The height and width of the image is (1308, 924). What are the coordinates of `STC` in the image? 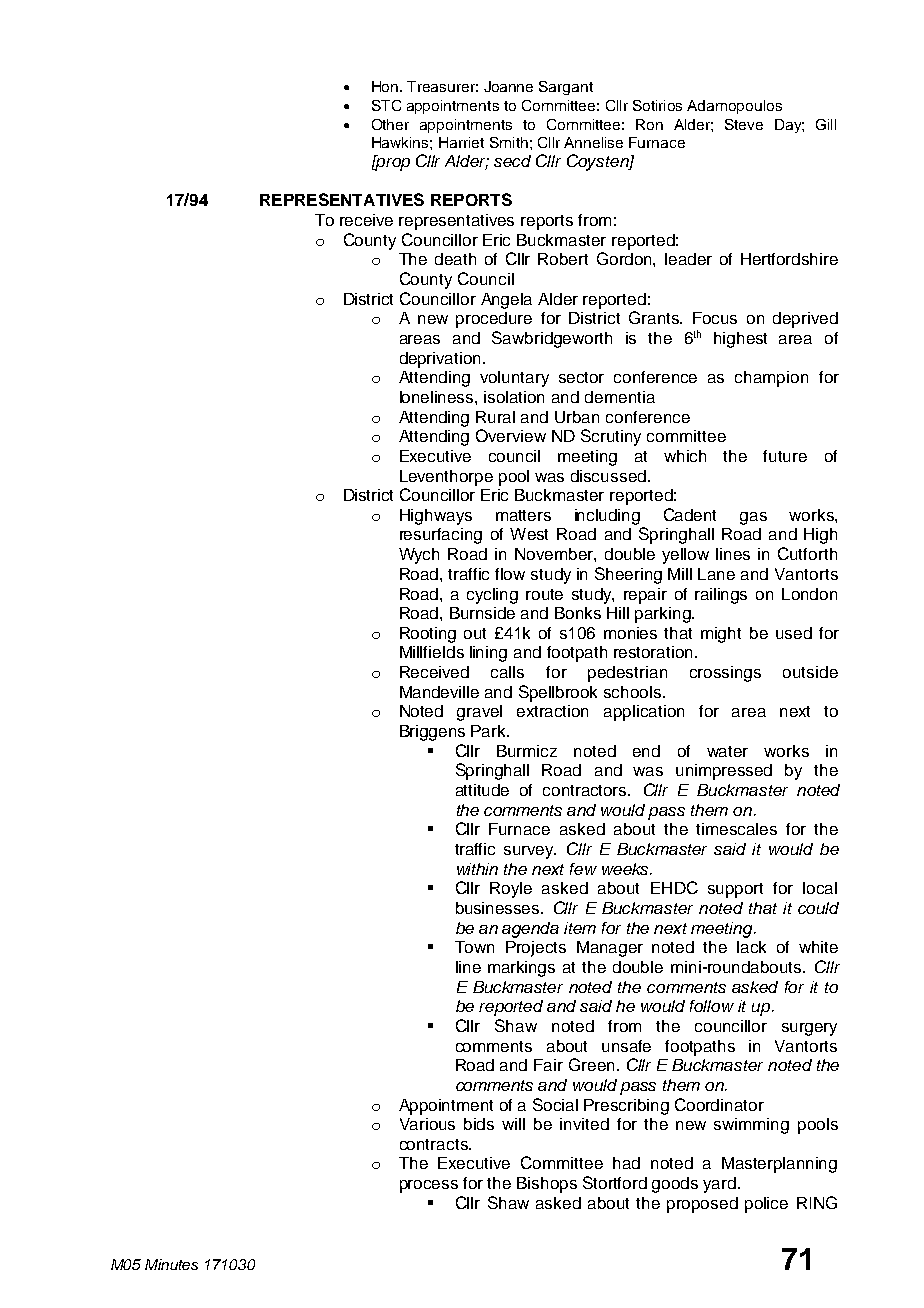 It's located at (386, 105).
